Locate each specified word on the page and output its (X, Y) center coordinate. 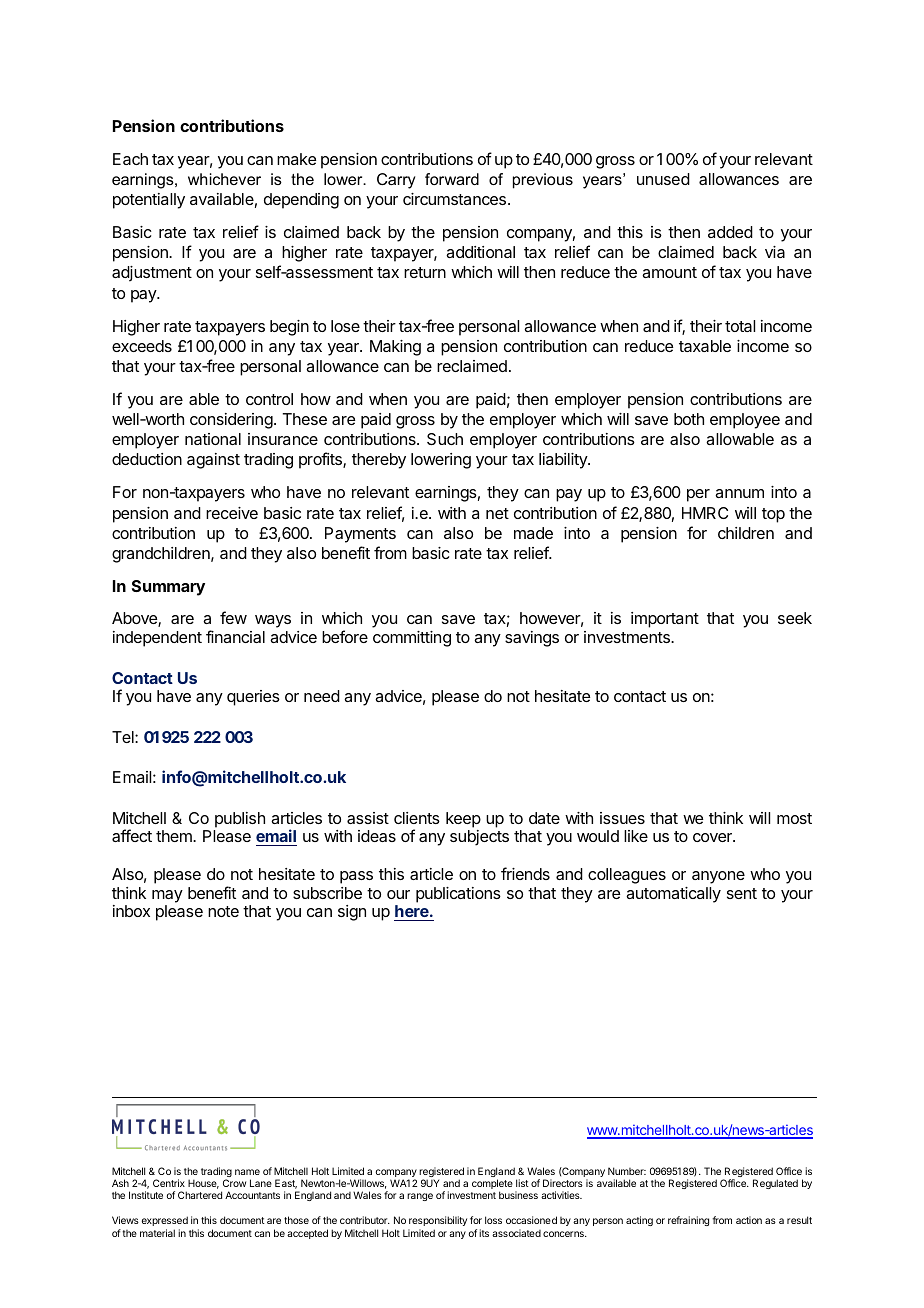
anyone (718, 877)
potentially (149, 201)
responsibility (438, 1221)
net (497, 513)
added (730, 232)
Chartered (200, 1195)
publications (458, 895)
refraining (688, 1221)
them (175, 836)
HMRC (705, 513)
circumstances (454, 199)
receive (232, 513)
